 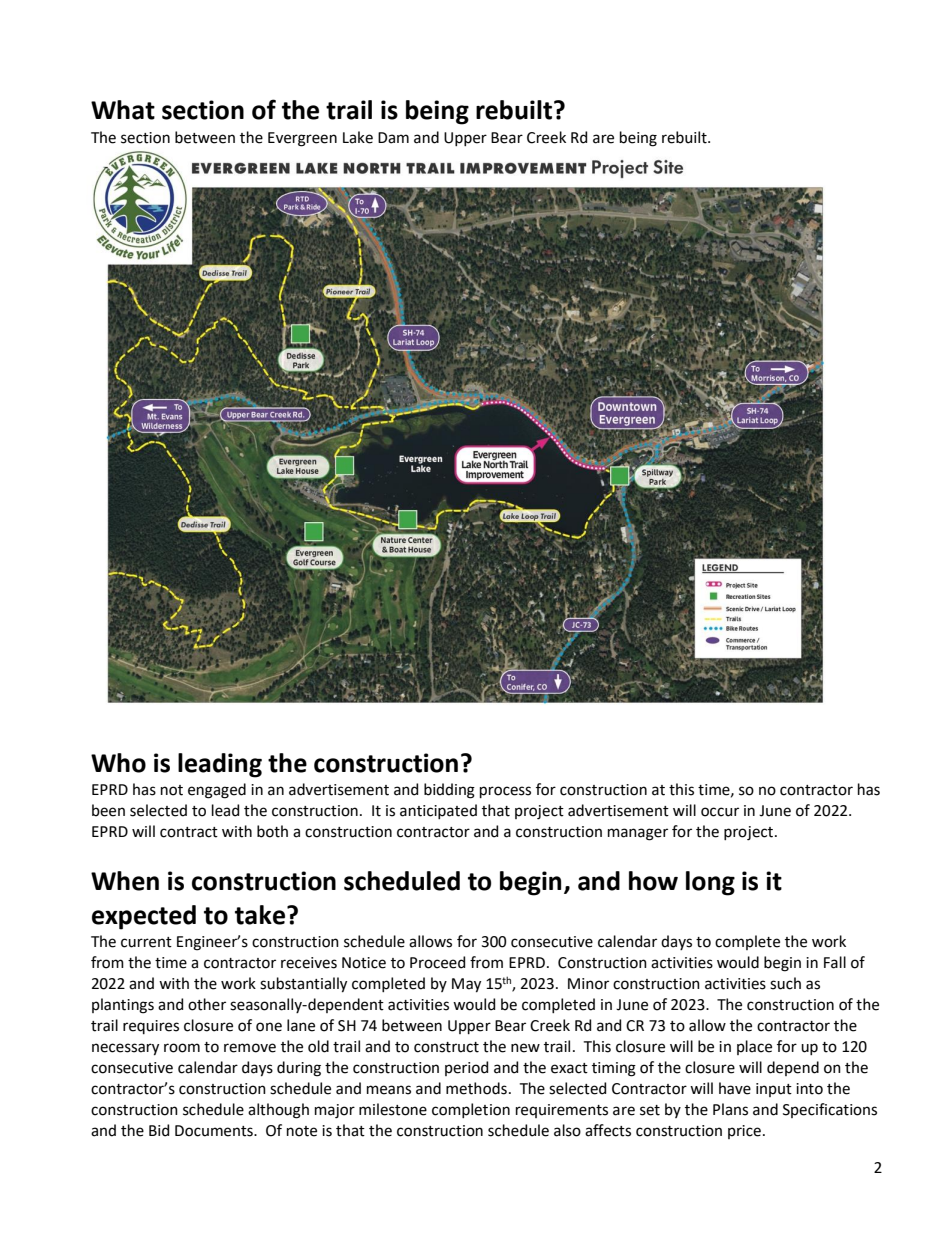 What do you see at coordinates (215, 1131) in the image?
I see `Documents` at bounding box center [215, 1131].
